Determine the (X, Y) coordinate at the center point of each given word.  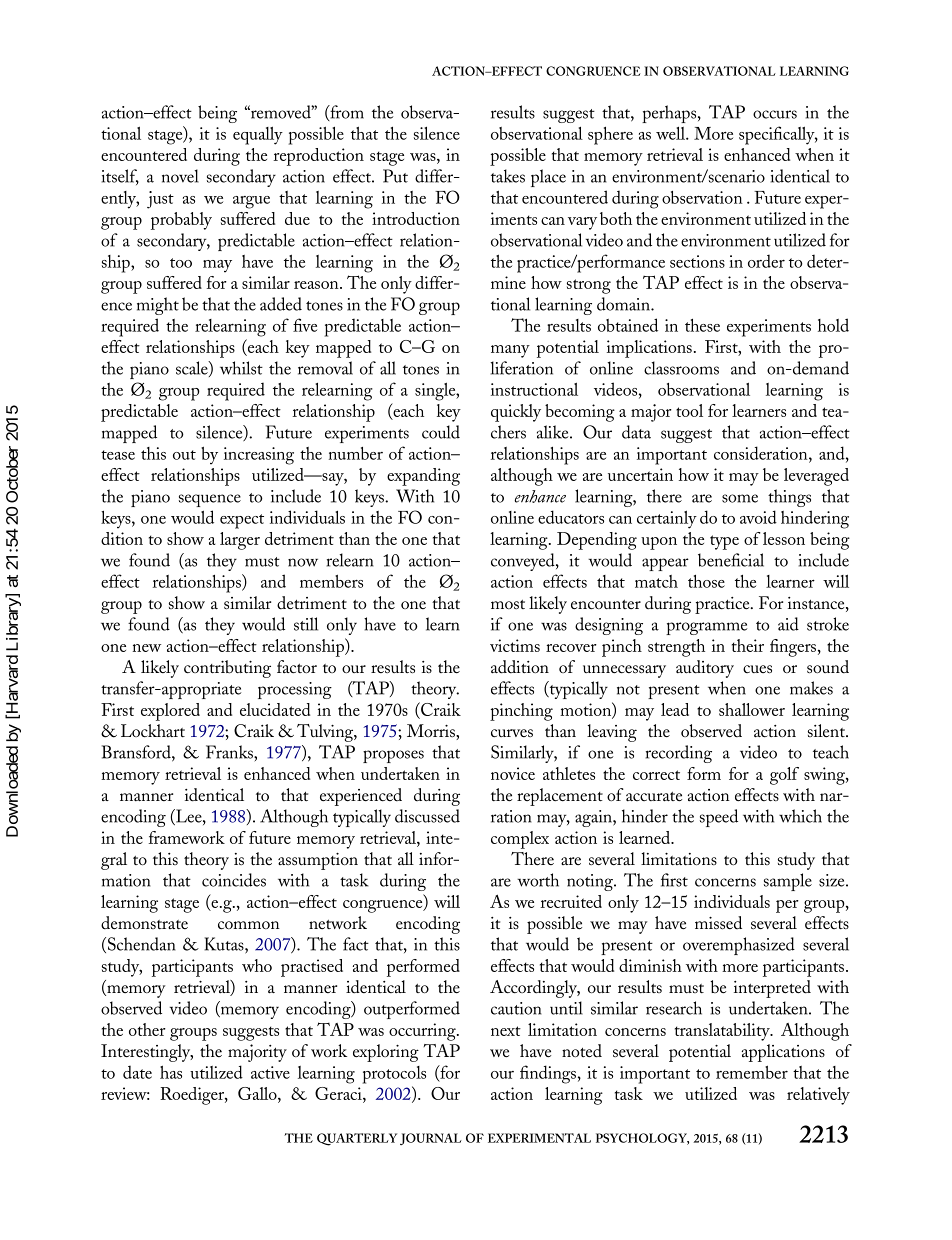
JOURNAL (431, 1139)
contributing (227, 669)
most (508, 604)
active (270, 1072)
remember (752, 1072)
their (748, 645)
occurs (775, 114)
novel (180, 176)
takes (508, 176)
